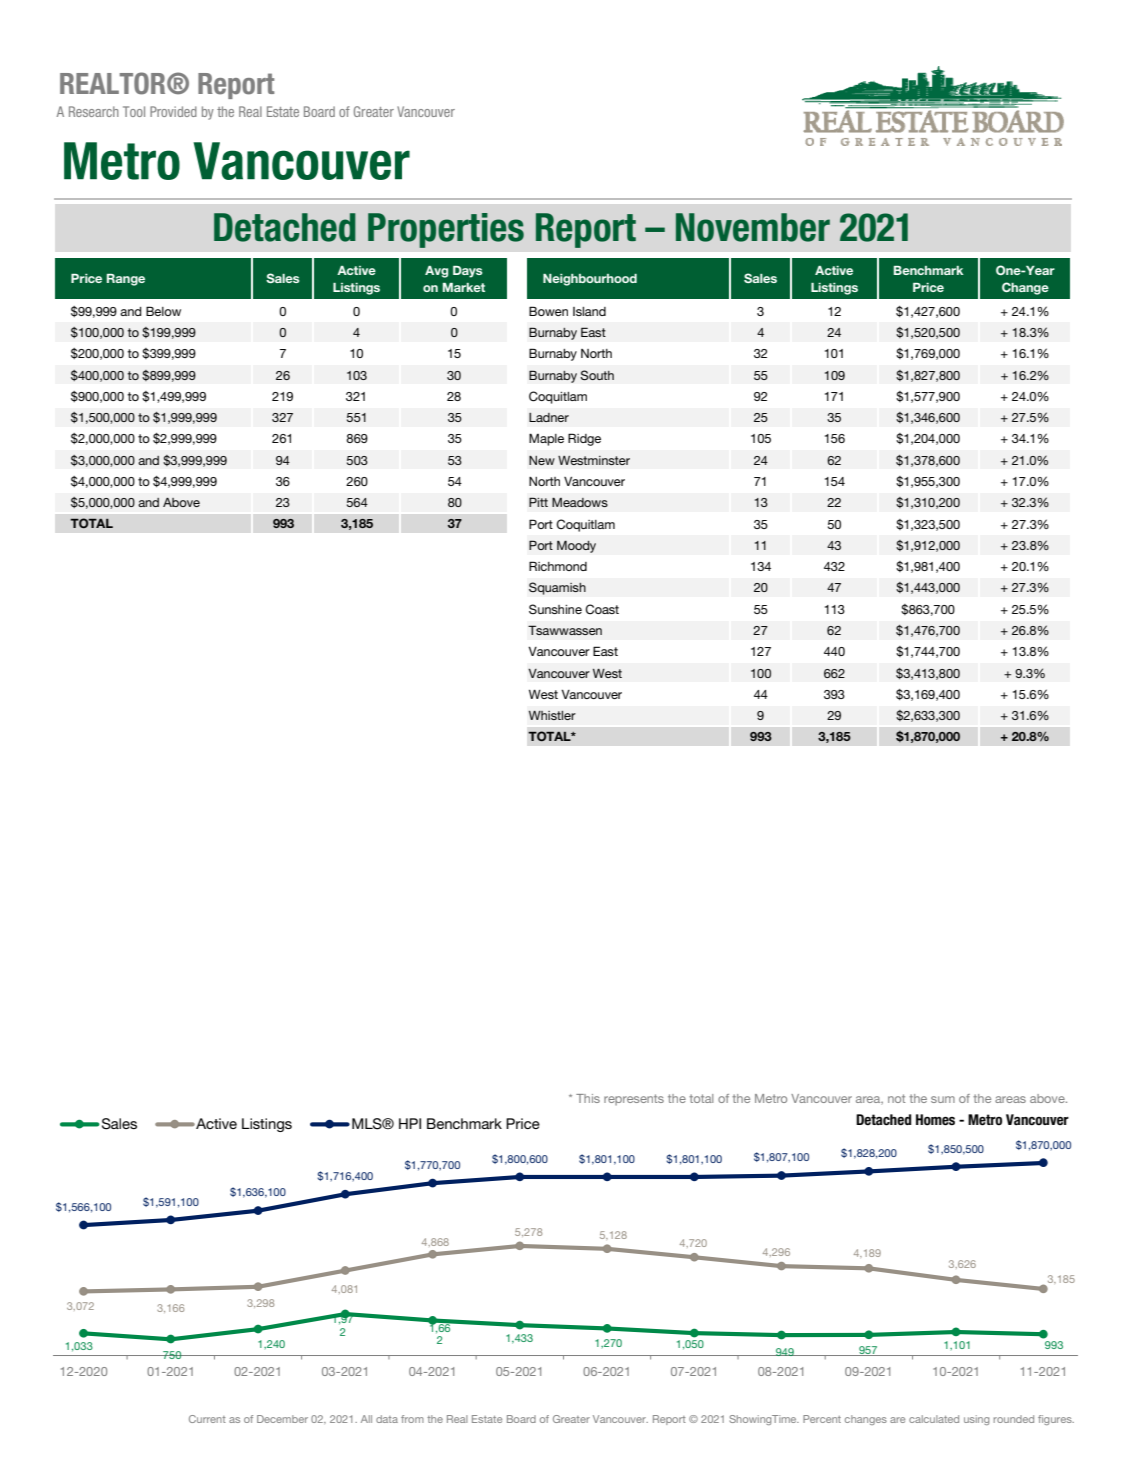  I want to click on from, so click(412, 1419).
